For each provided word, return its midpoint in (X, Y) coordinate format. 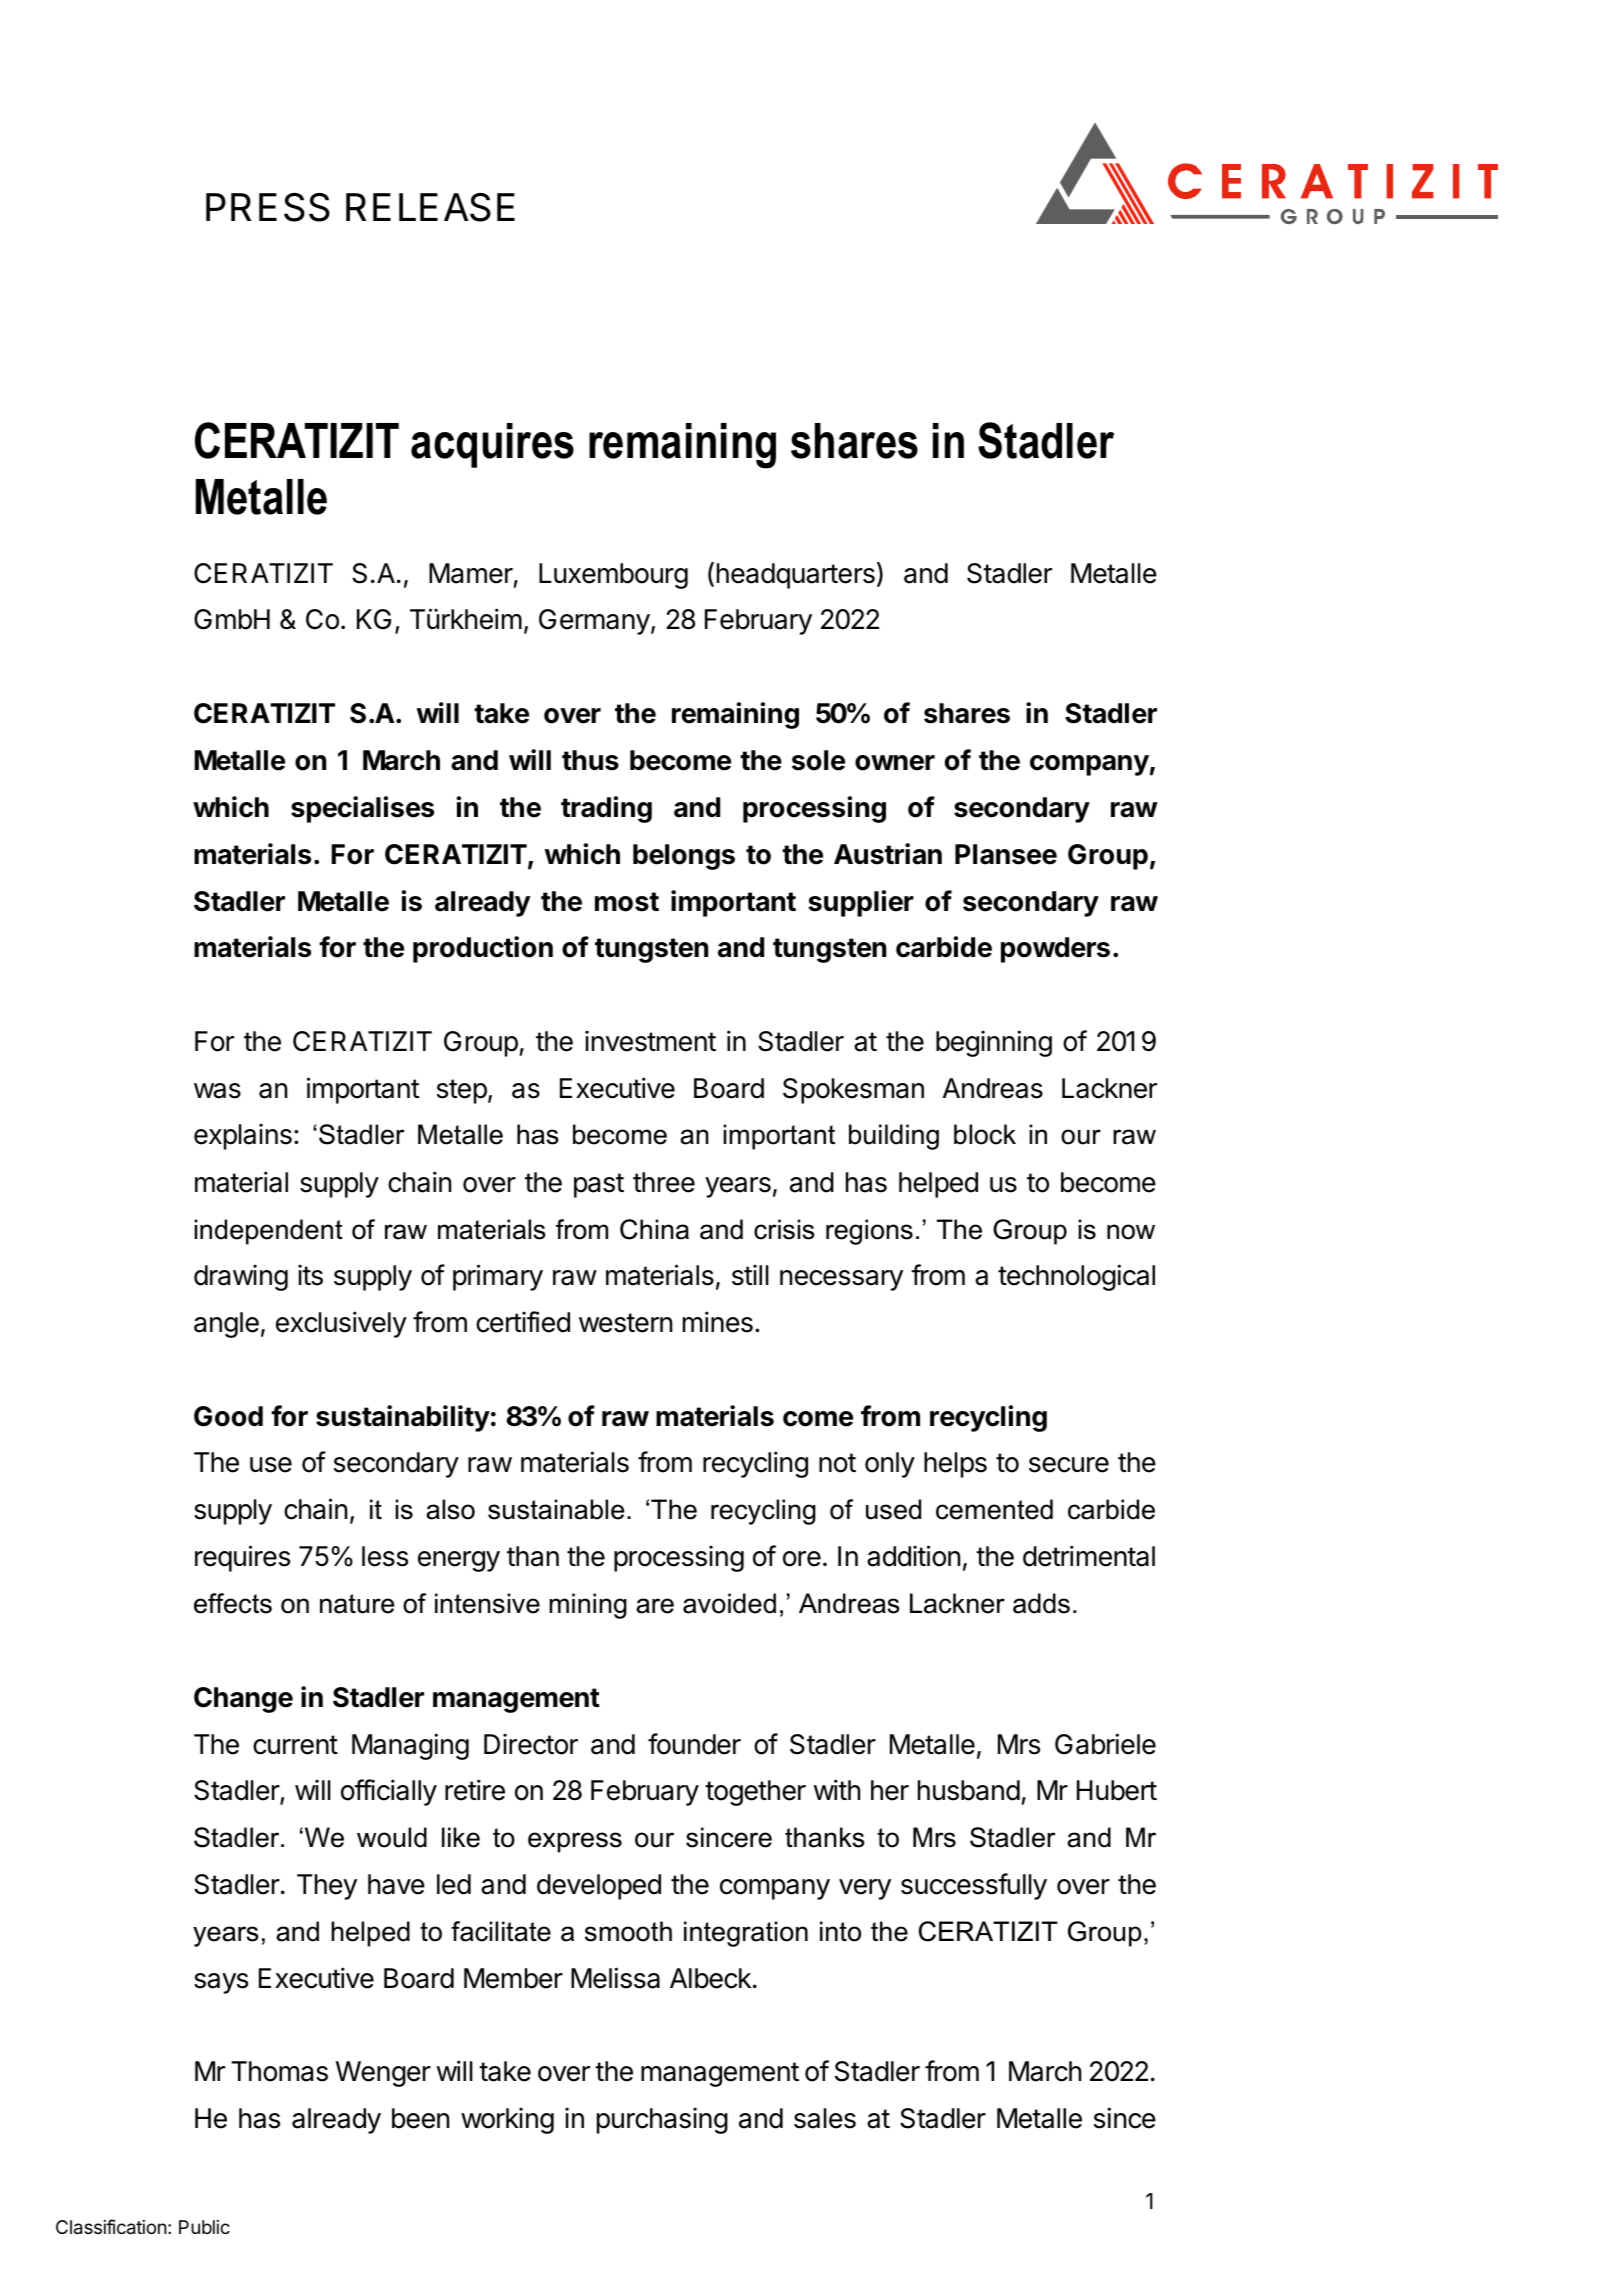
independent (268, 1232)
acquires (492, 445)
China (654, 1229)
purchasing (662, 2120)
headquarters (796, 576)
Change (243, 1700)
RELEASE (430, 207)
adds (1041, 1603)
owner (895, 763)
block (985, 1134)
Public (204, 2227)
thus (590, 760)
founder (694, 1744)
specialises (362, 809)
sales (825, 2118)
